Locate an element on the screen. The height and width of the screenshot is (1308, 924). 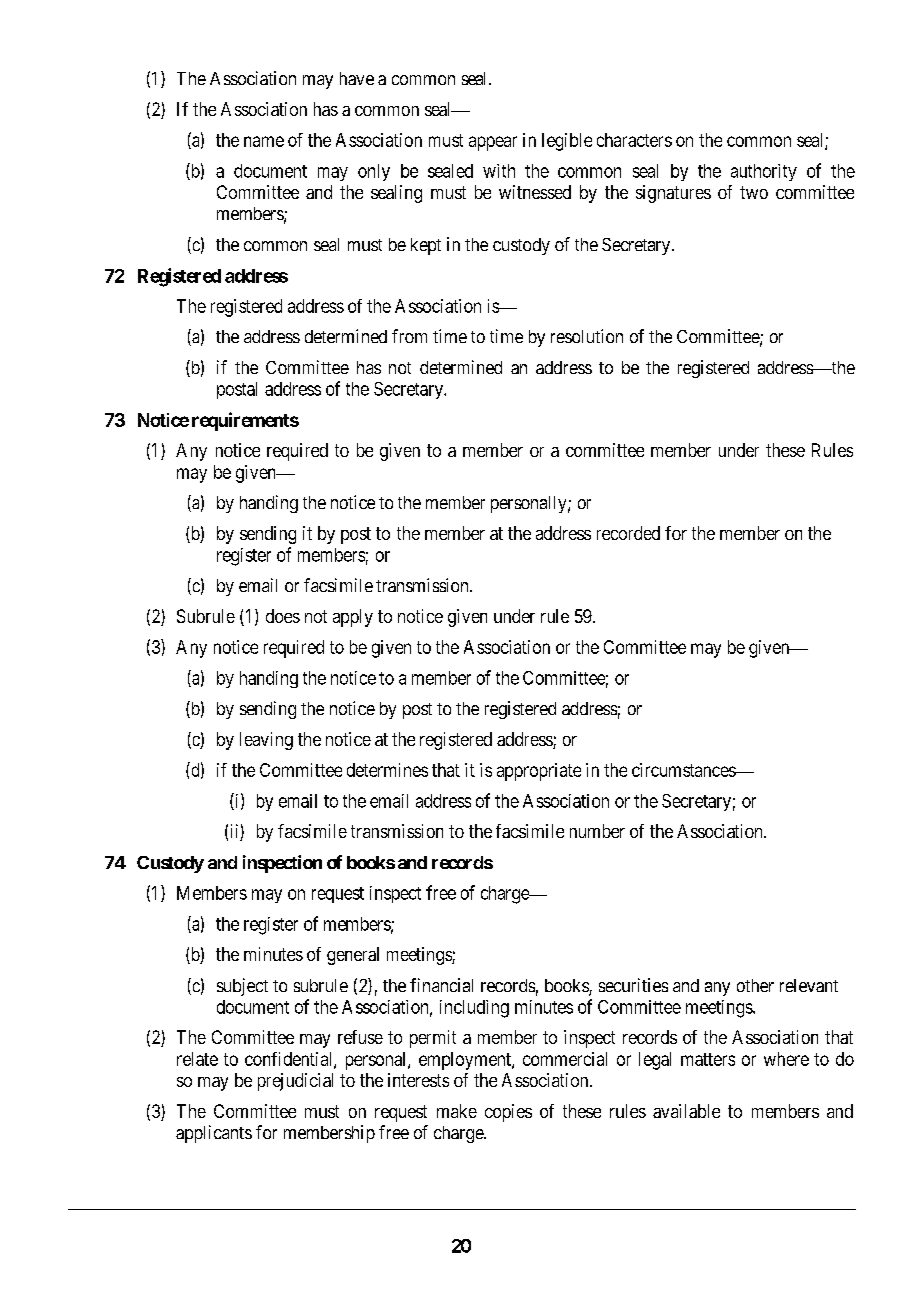
apply is located at coordinates (353, 618).
